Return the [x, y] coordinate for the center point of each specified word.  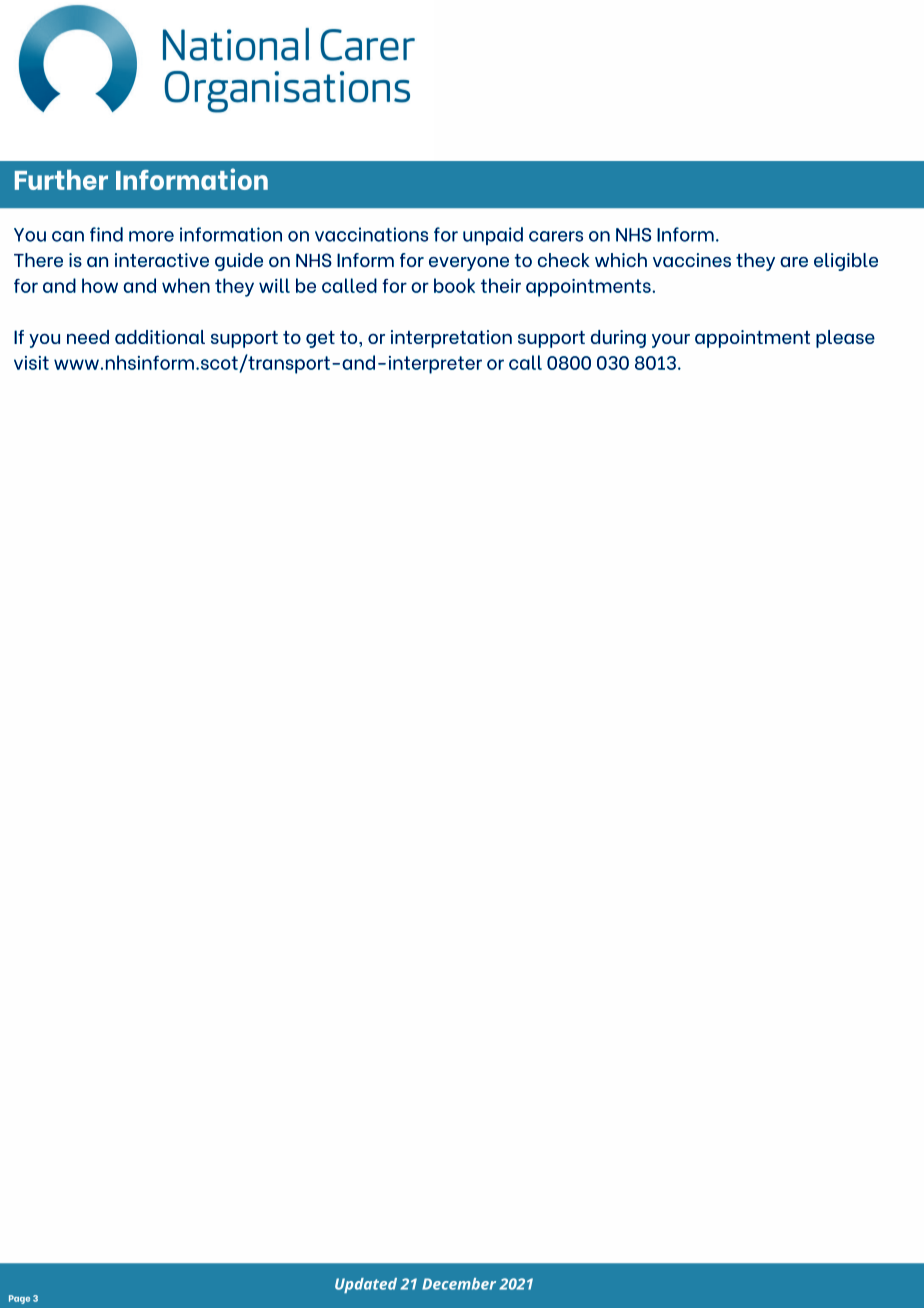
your [671, 341]
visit [31, 363]
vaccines [692, 260]
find [106, 234]
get [320, 339]
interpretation [451, 339]
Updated [366, 1285]
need [88, 337]
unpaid [493, 236]
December [459, 1284]
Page [19, 1299]
